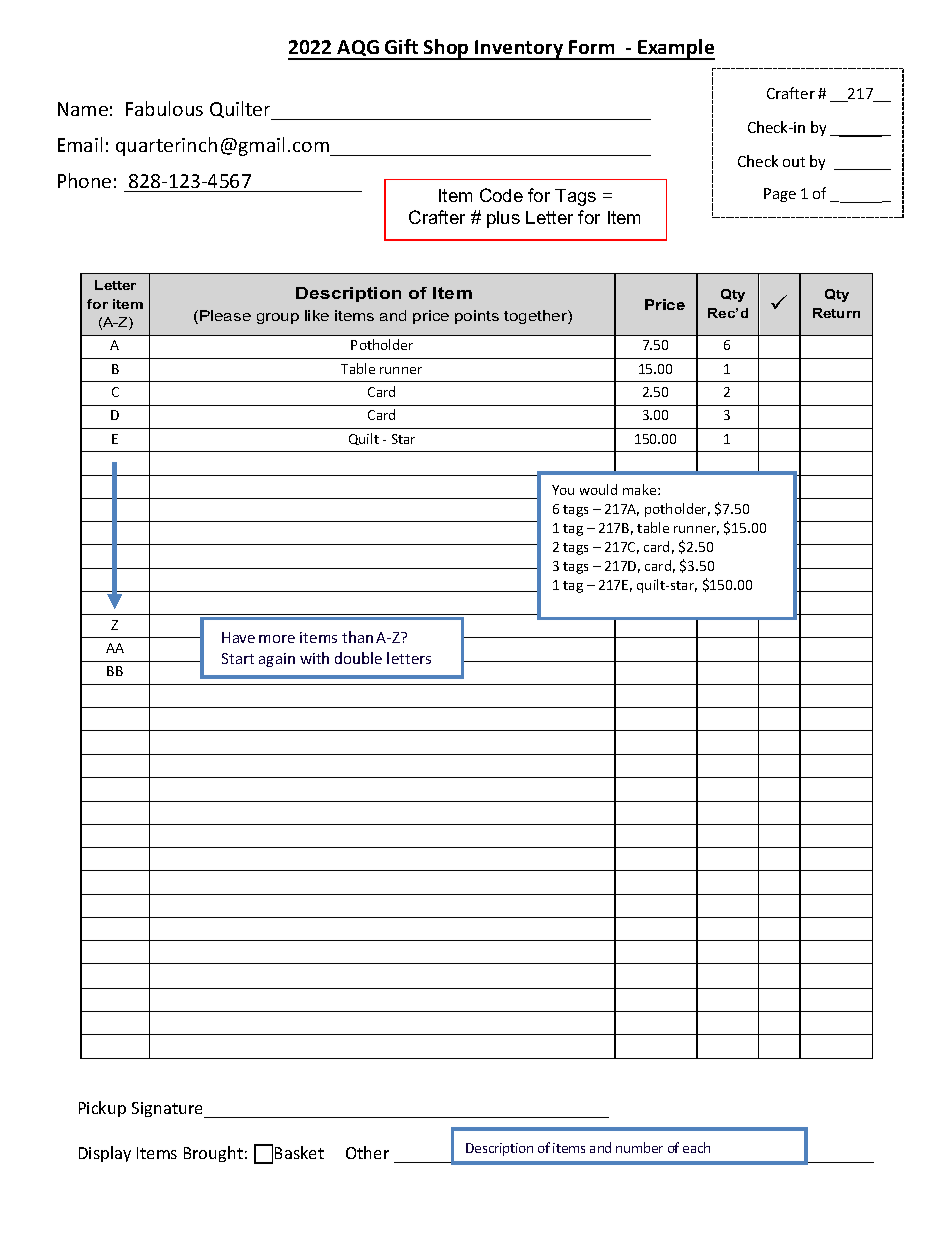 The height and width of the page is (1233, 952). What do you see at coordinates (357, 637) in the page?
I see `than` at bounding box center [357, 637].
